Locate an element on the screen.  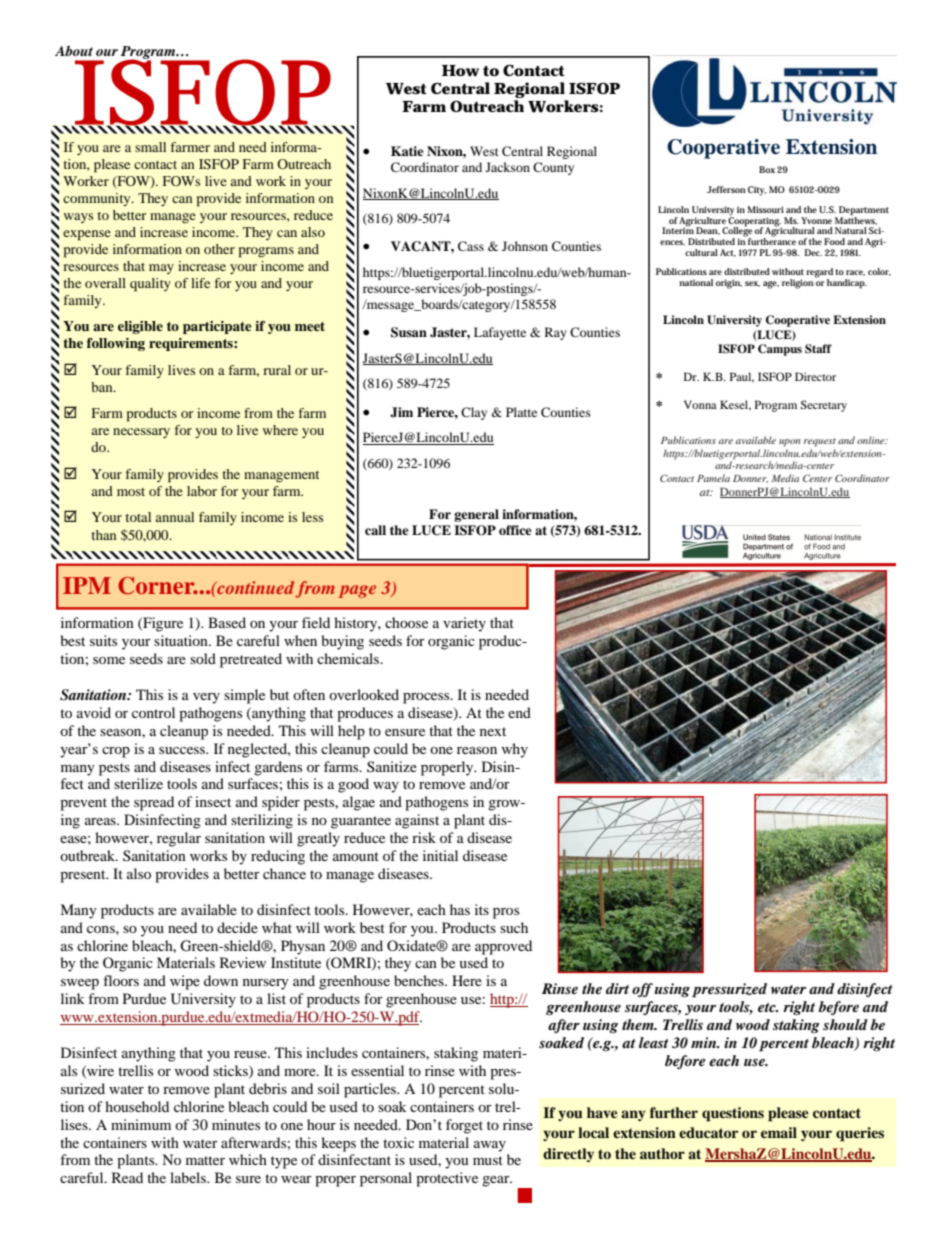
variety is located at coordinates (464, 624).
